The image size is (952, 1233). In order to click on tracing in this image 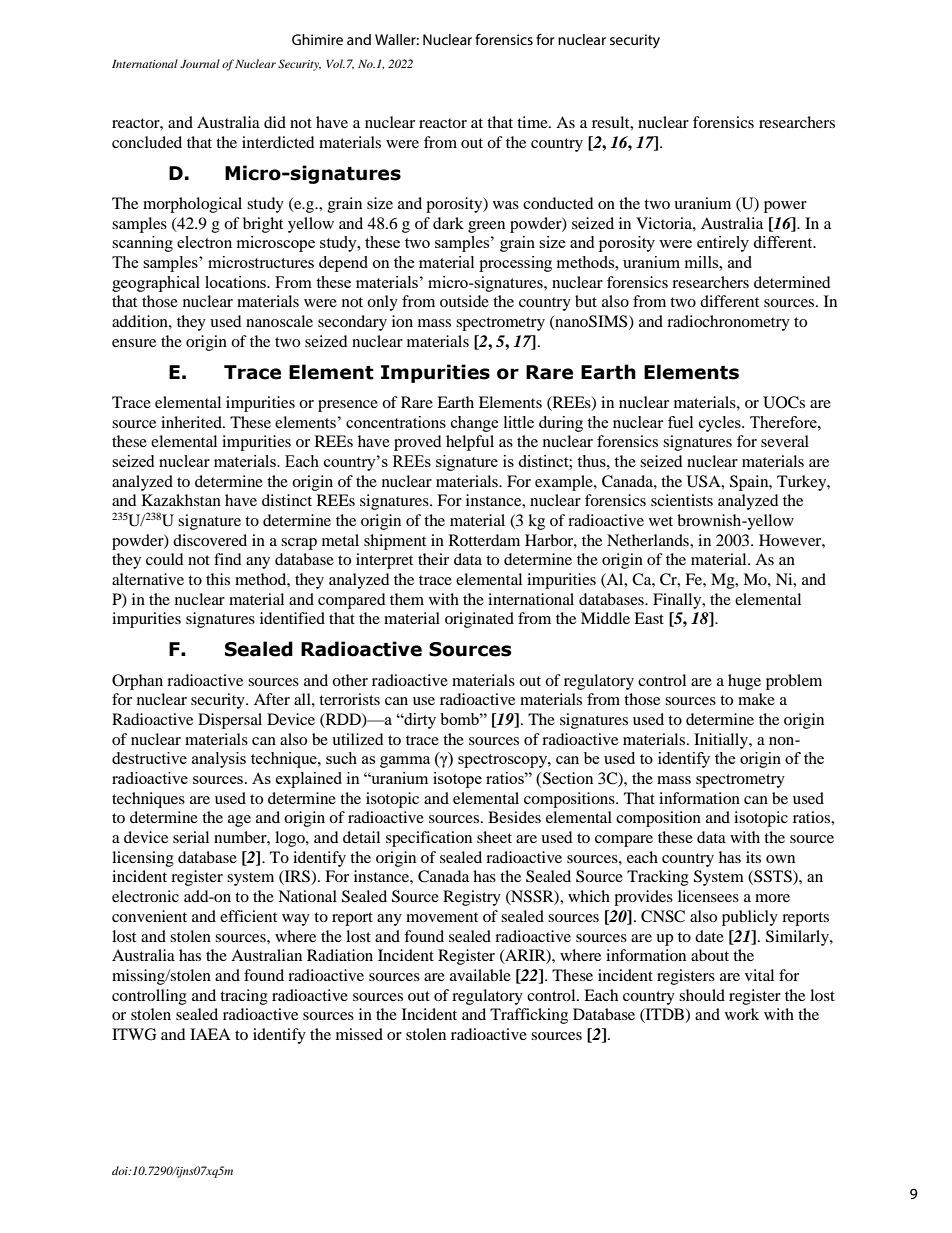, I will do `click(244, 997)`.
